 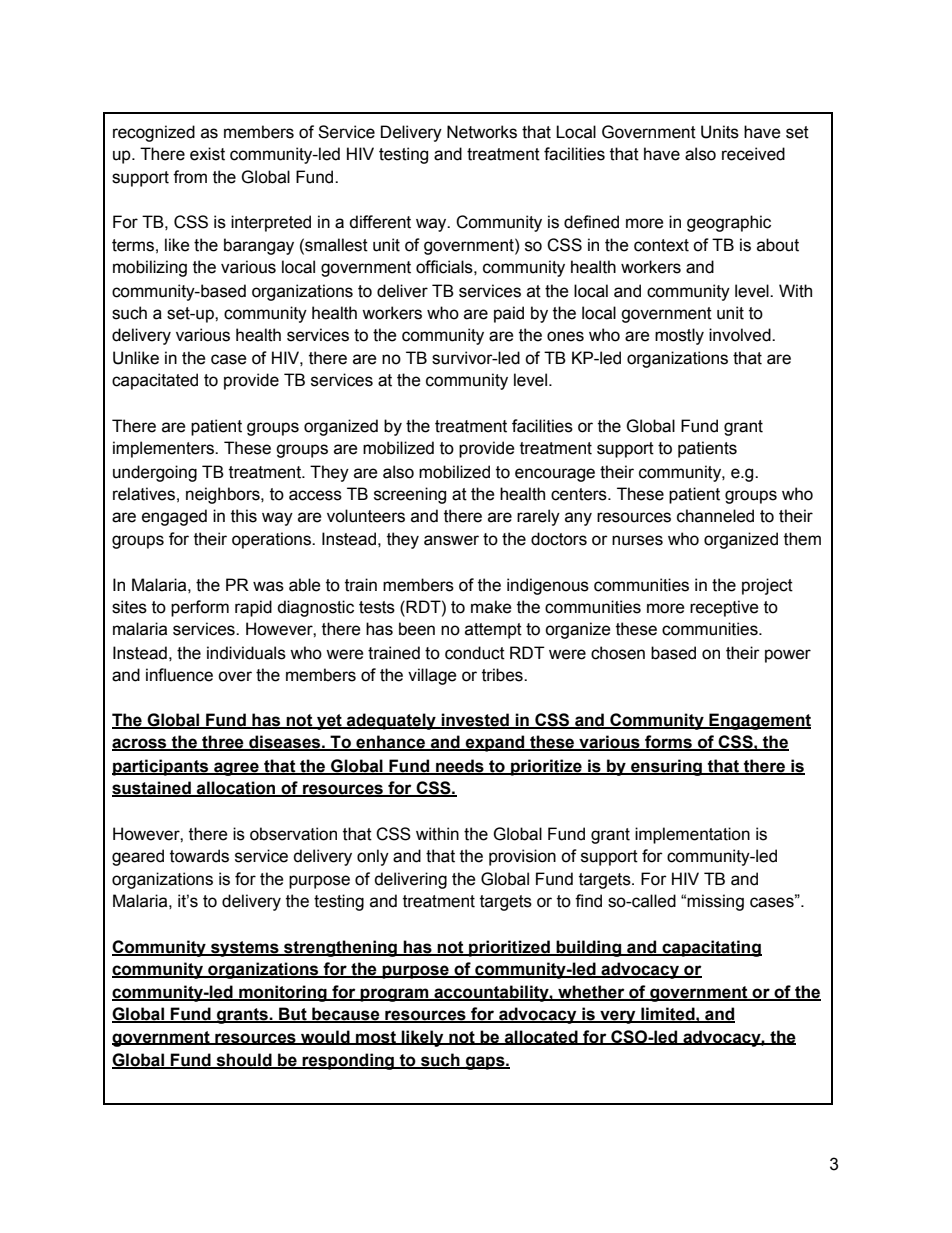 I want to click on received, so click(x=753, y=154).
